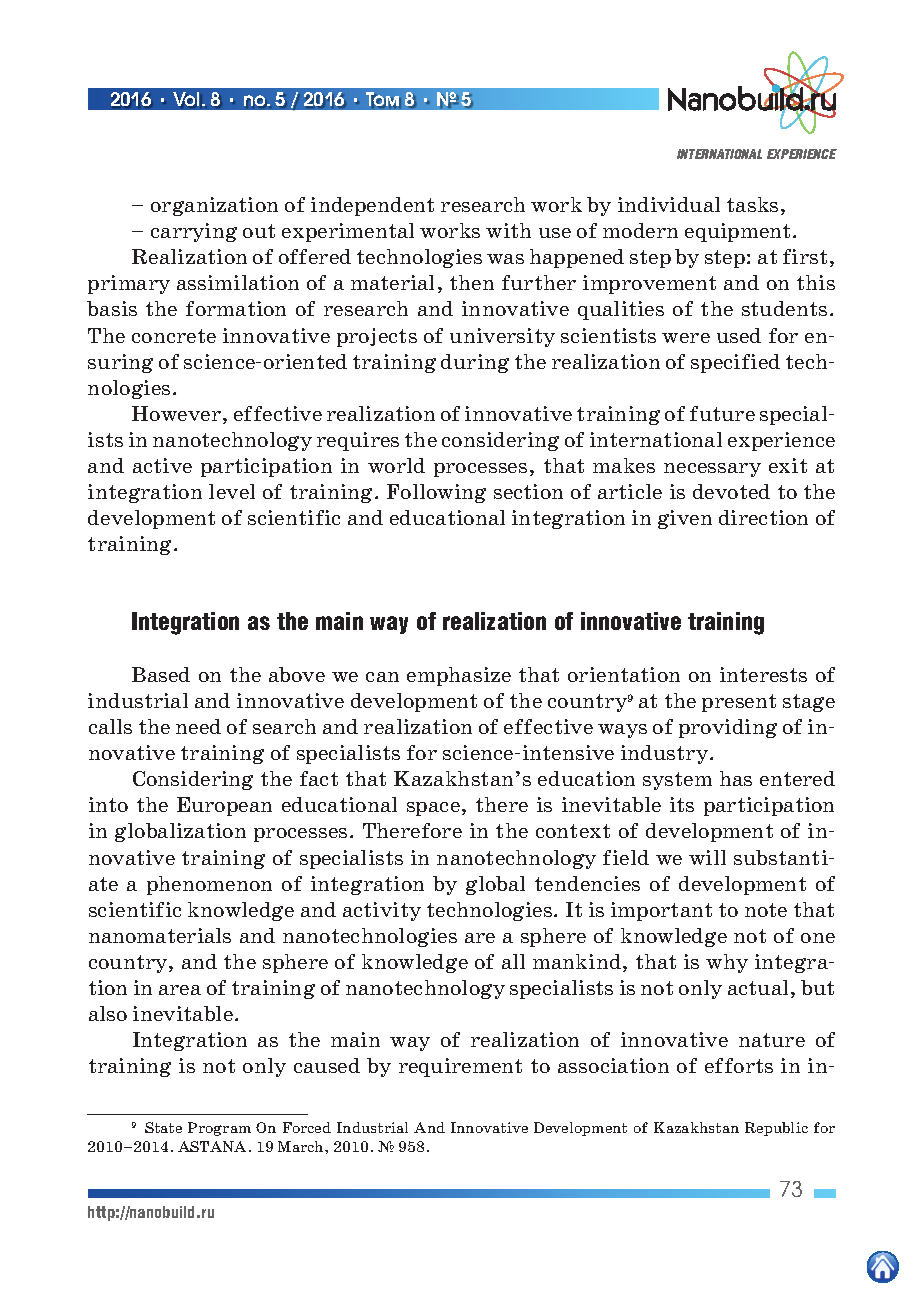 This screenshot has height=1308, width=924. I want to click on active, so click(162, 465).
